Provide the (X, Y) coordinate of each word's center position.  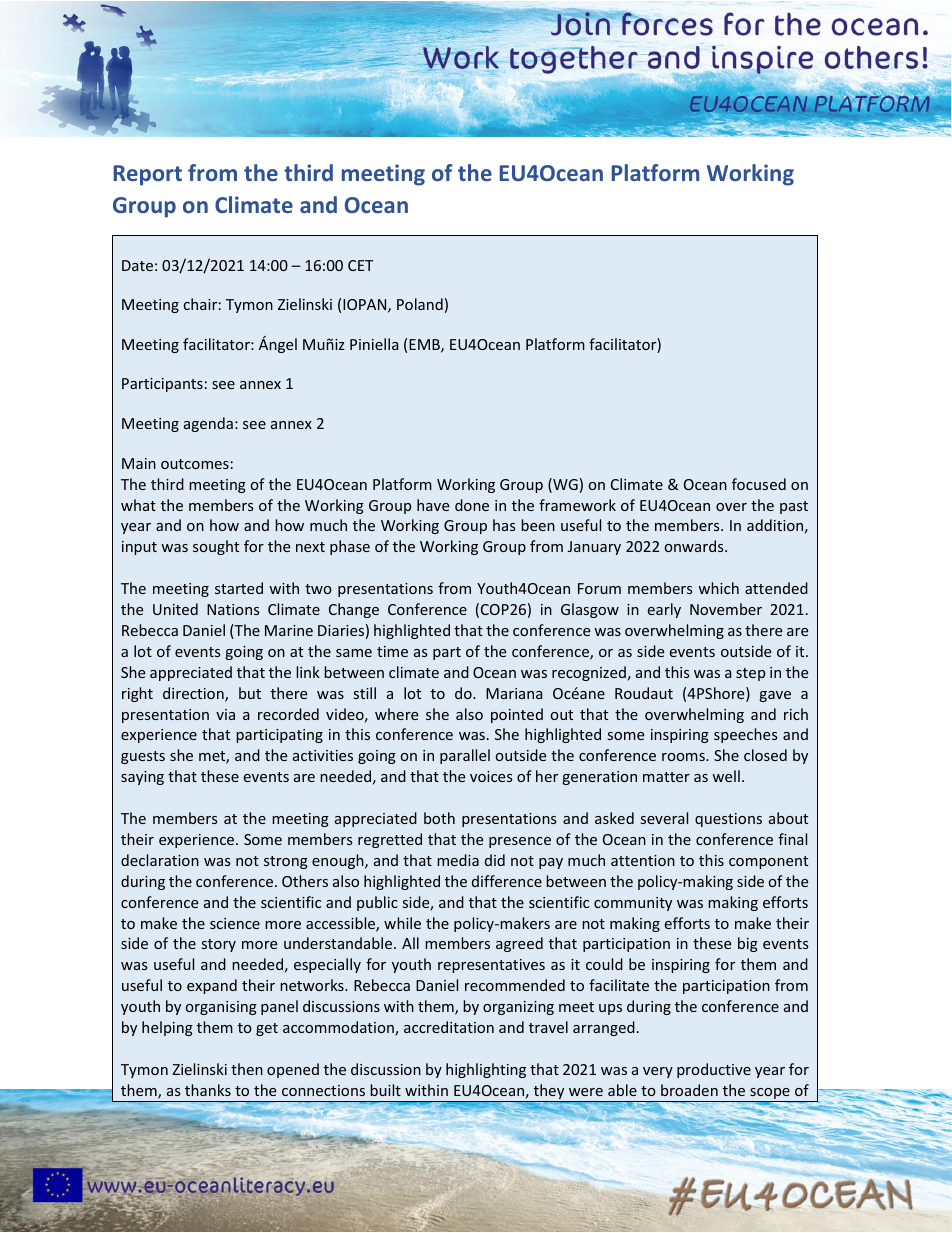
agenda (208, 424)
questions (728, 820)
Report (148, 175)
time (392, 651)
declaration (160, 860)
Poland (420, 304)
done (472, 505)
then (247, 1069)
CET (360, 265)
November (726, 609)
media (458, 860)
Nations (233, 609)
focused (759, 484)
